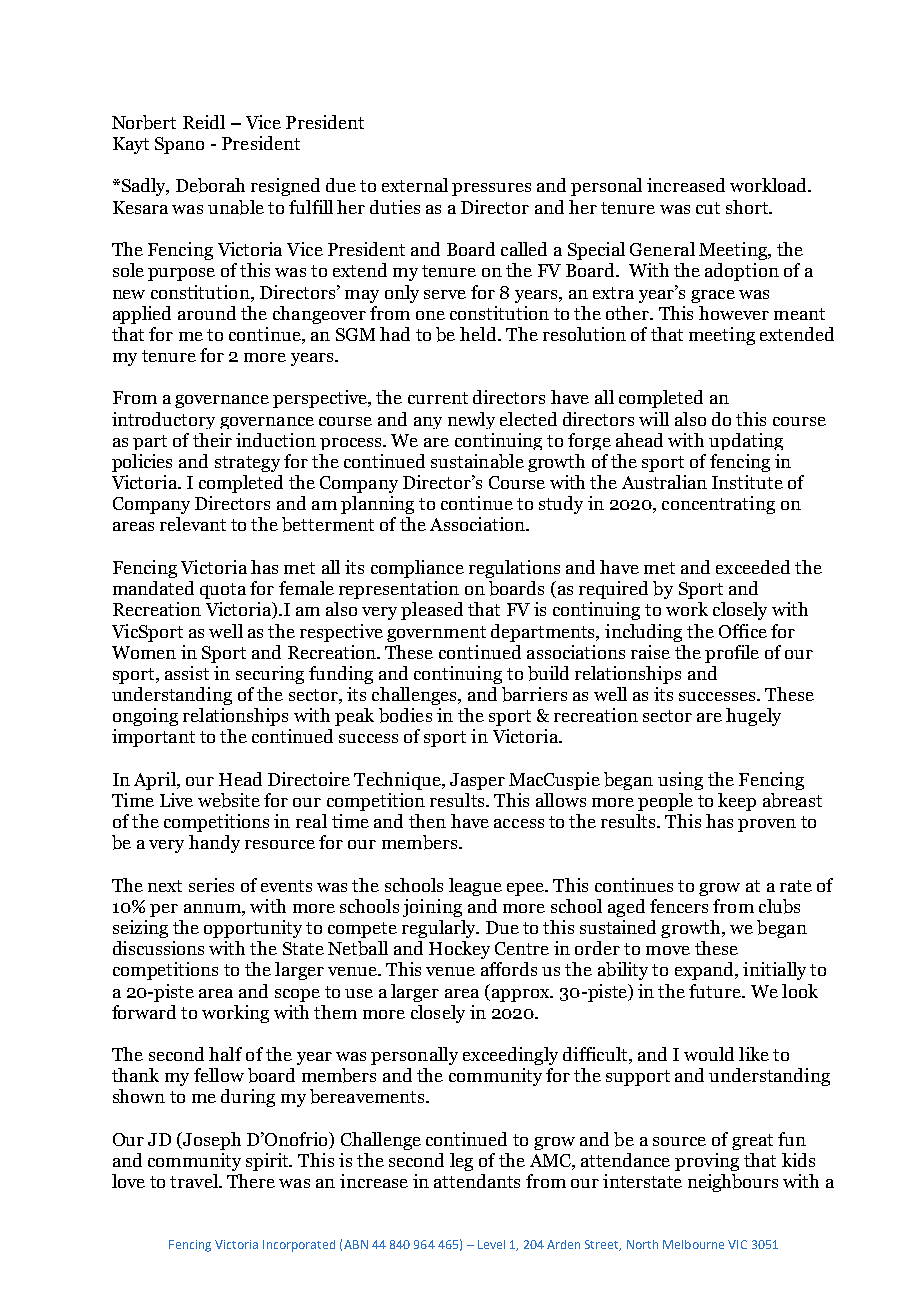  Describe the element at coordinates (746, 441) in the image. I see `updating` at that location.
